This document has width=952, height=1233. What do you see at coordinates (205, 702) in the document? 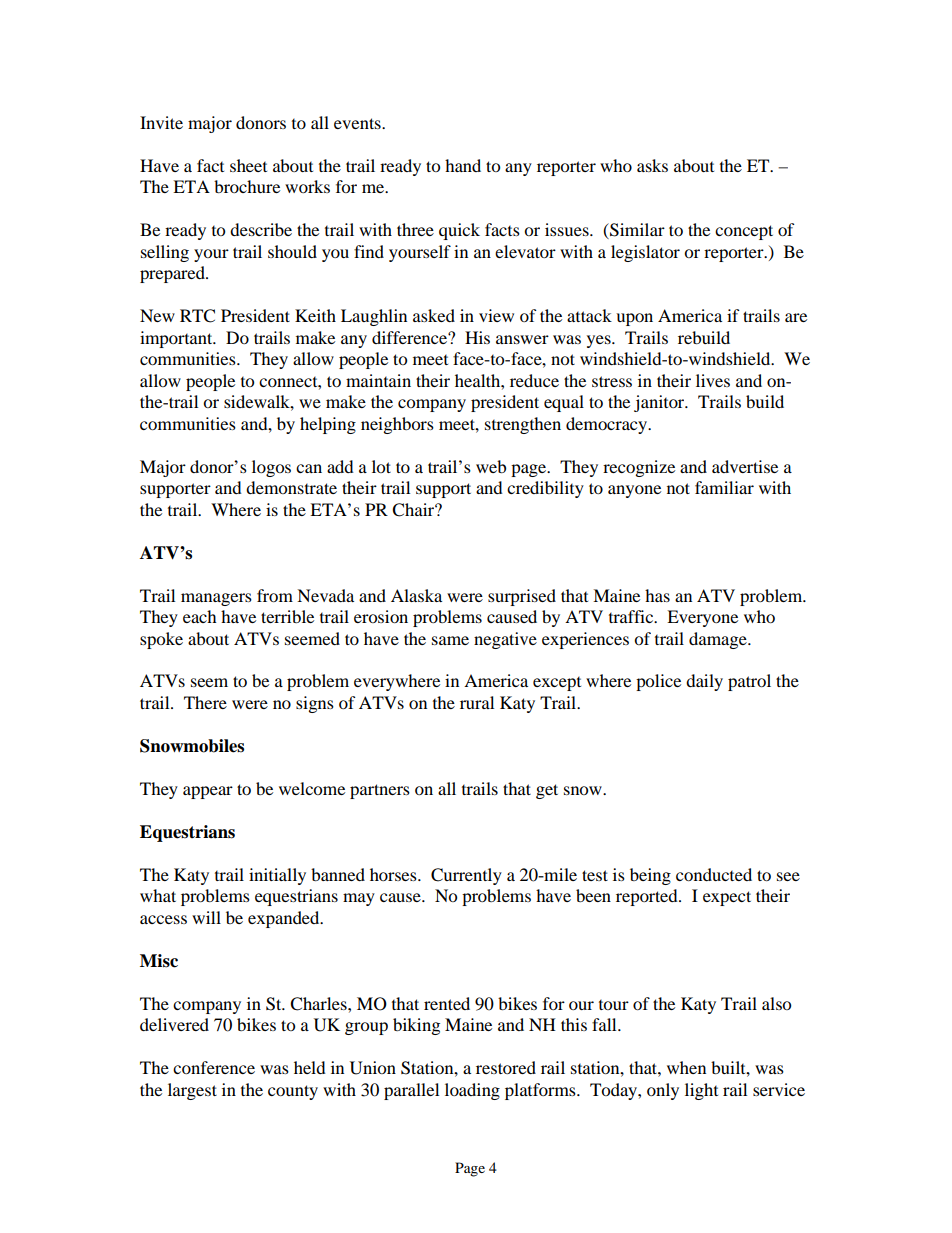
I see `There` at bounding box center [205, 702].
